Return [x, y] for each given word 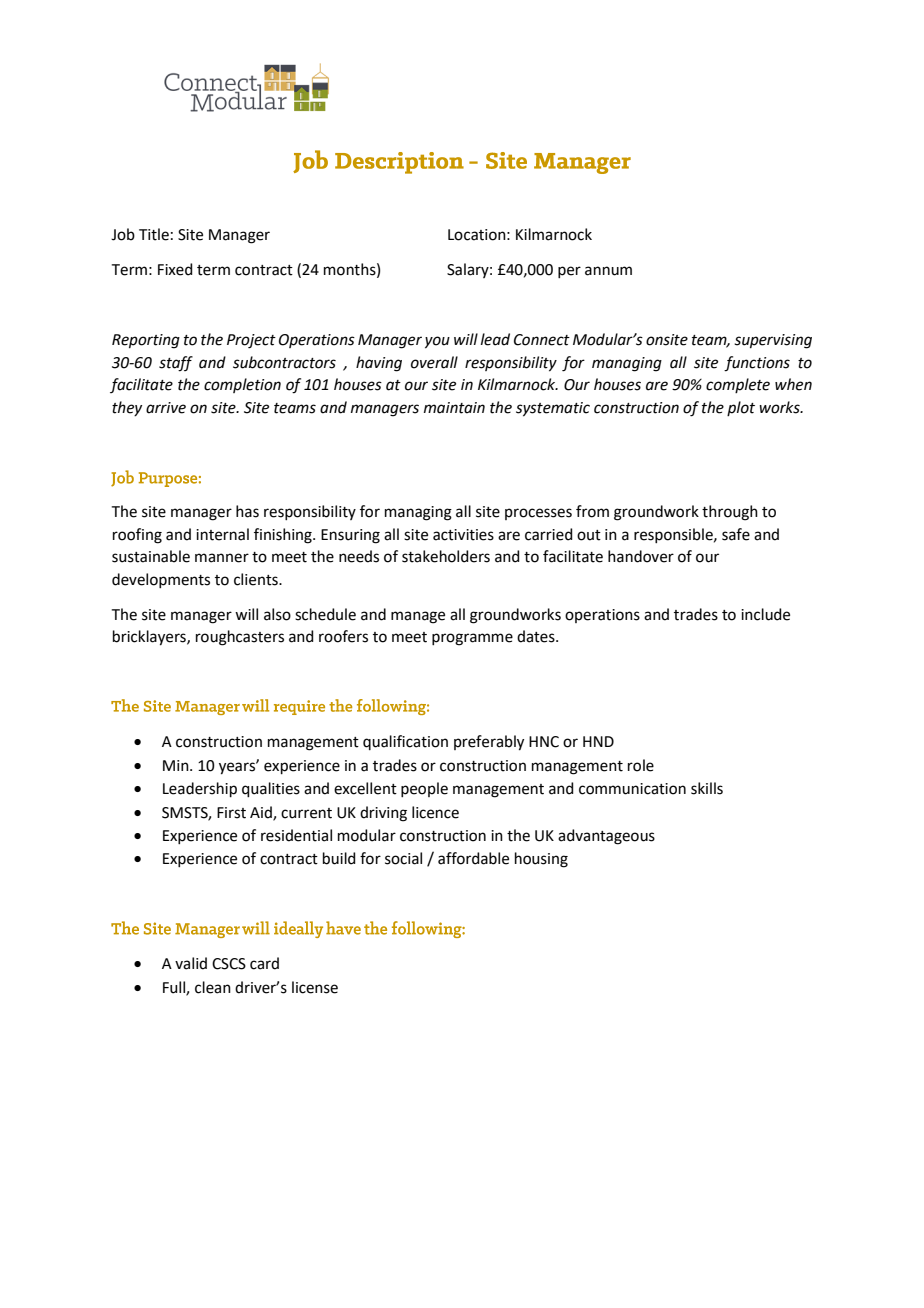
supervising [773, 341]
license [315, 987]
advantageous [606, 837]
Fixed [175, 269]
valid [191, 963]
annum [608, 271]
